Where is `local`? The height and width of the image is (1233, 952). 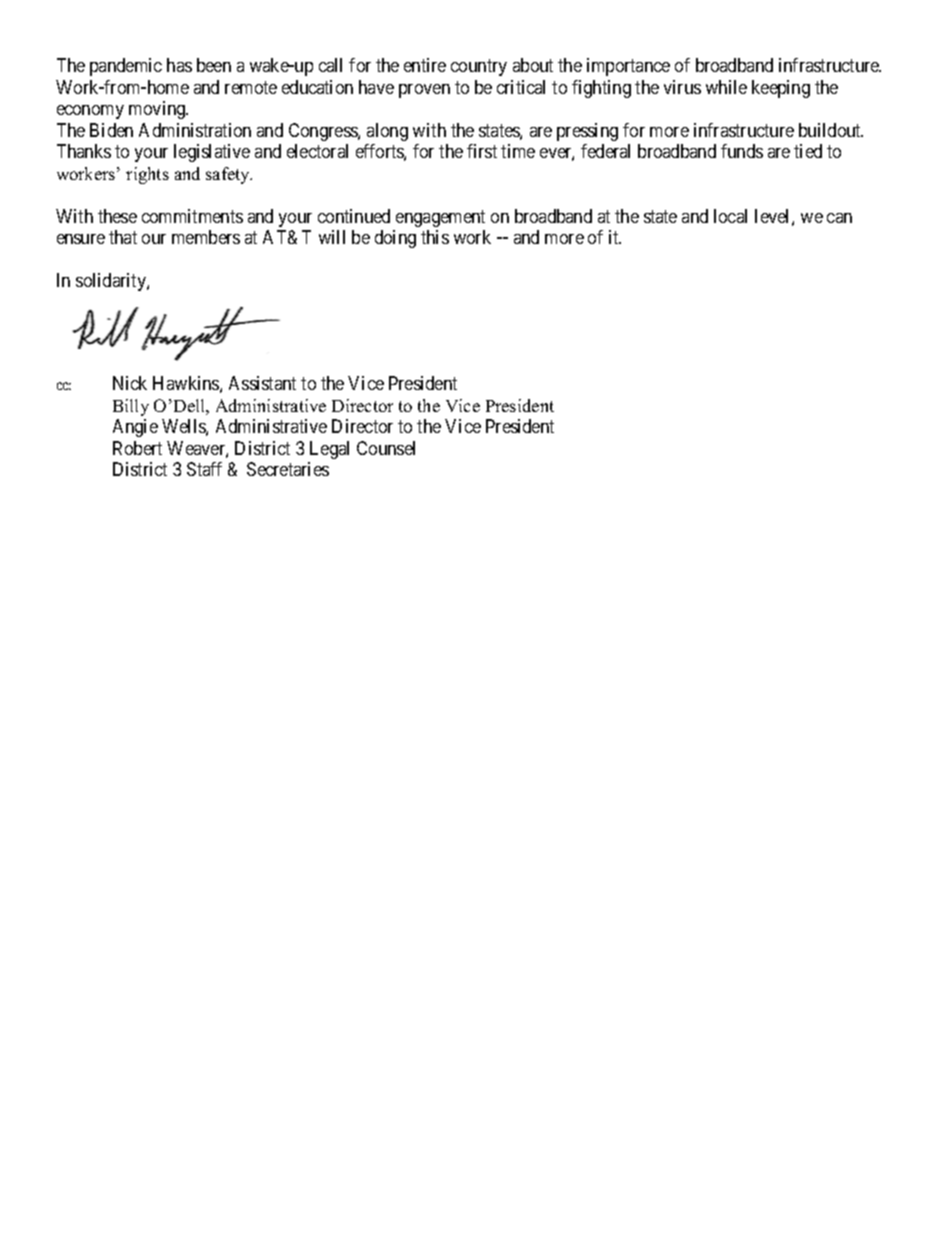 local is located at coordinates (730, 216).
